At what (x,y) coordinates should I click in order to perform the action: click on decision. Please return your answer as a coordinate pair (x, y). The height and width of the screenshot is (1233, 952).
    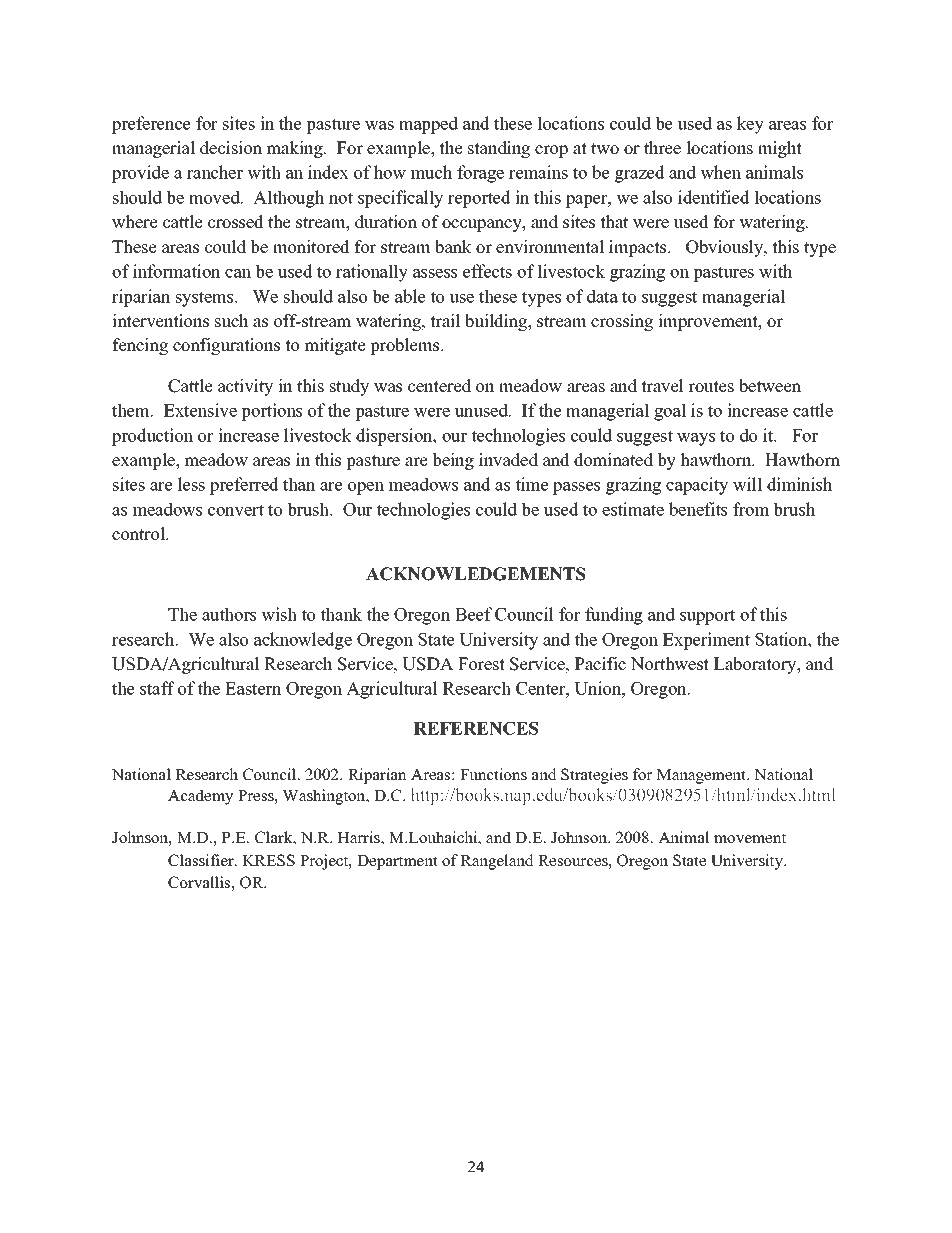
    Looking at the image, I should click on (231, 148).
